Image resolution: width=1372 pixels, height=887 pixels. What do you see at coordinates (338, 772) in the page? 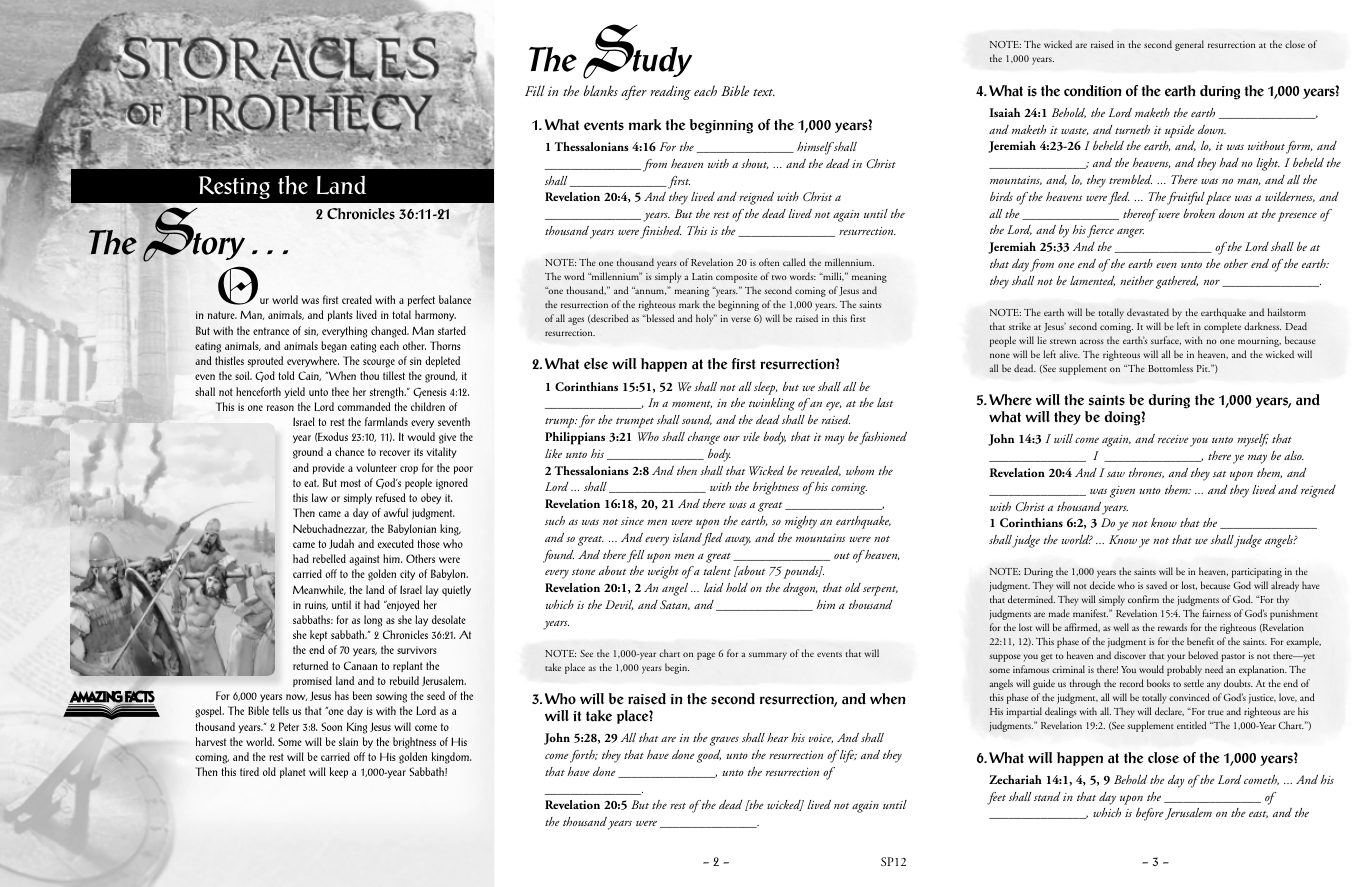
I see `keep` at bounding box center [338, 772].
